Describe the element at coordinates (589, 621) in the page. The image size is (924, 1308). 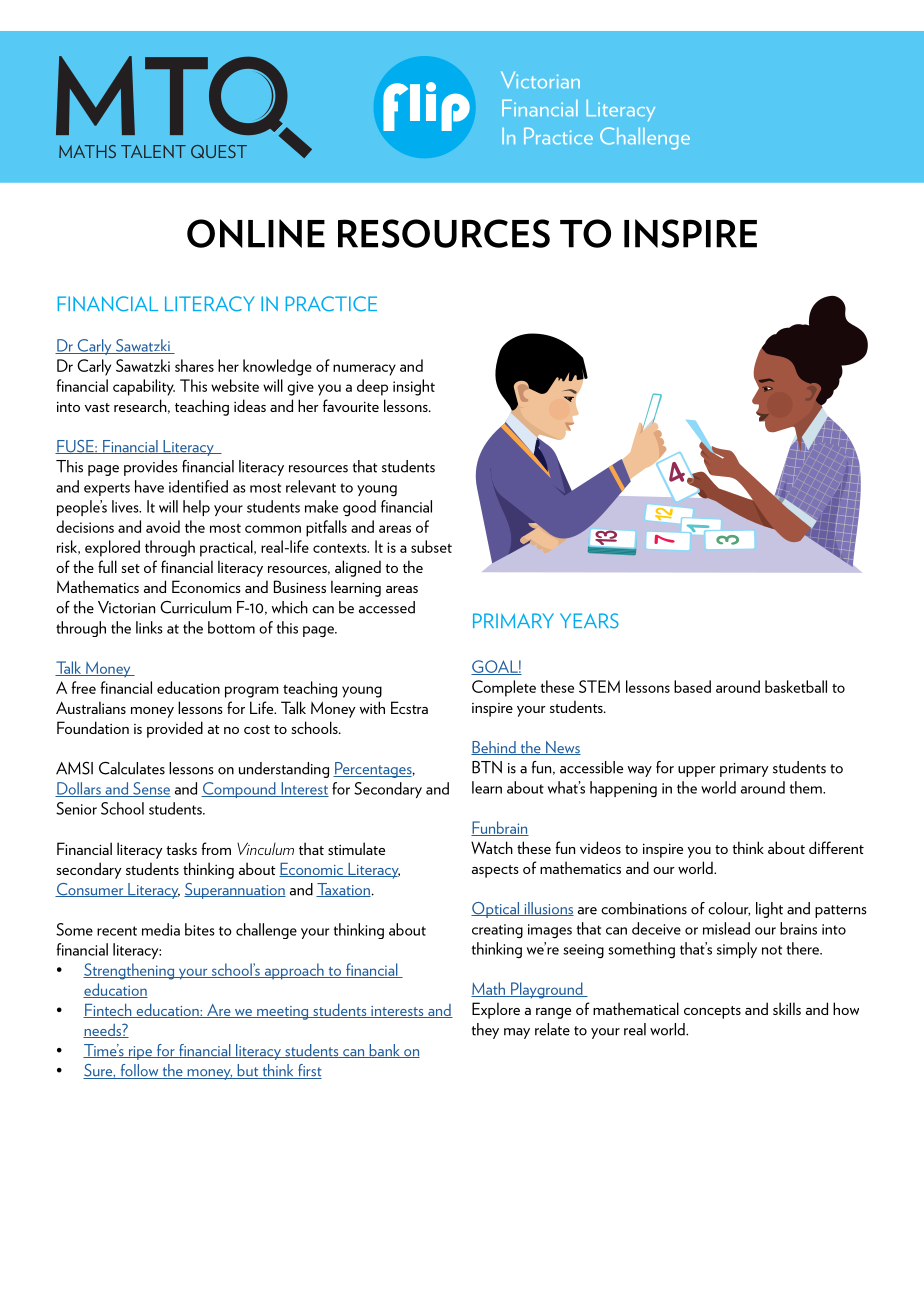
I see `YEARS` at that location.
